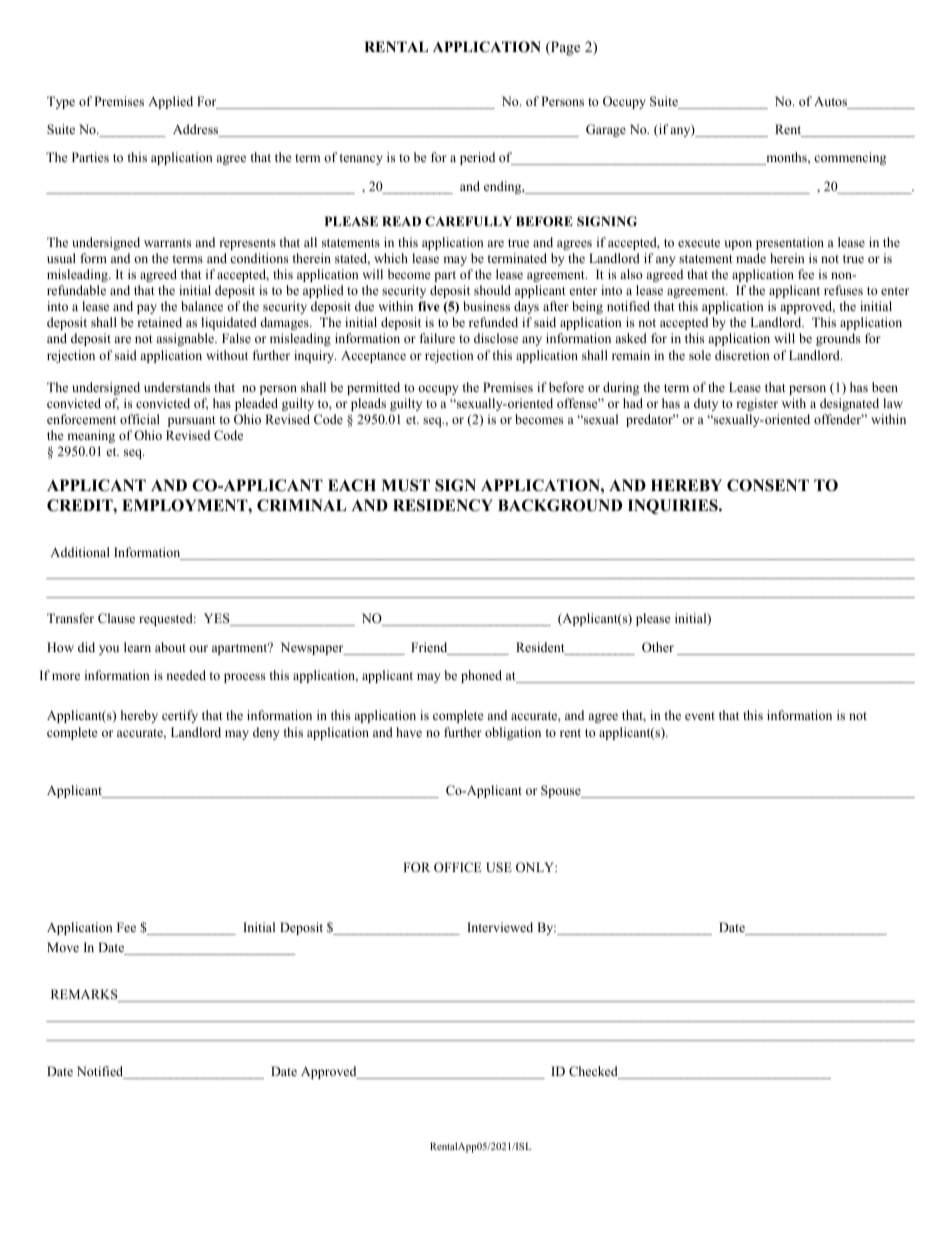  Describe the element at coordinates (170, 647) in the screenshot. I see `about` at that location.
